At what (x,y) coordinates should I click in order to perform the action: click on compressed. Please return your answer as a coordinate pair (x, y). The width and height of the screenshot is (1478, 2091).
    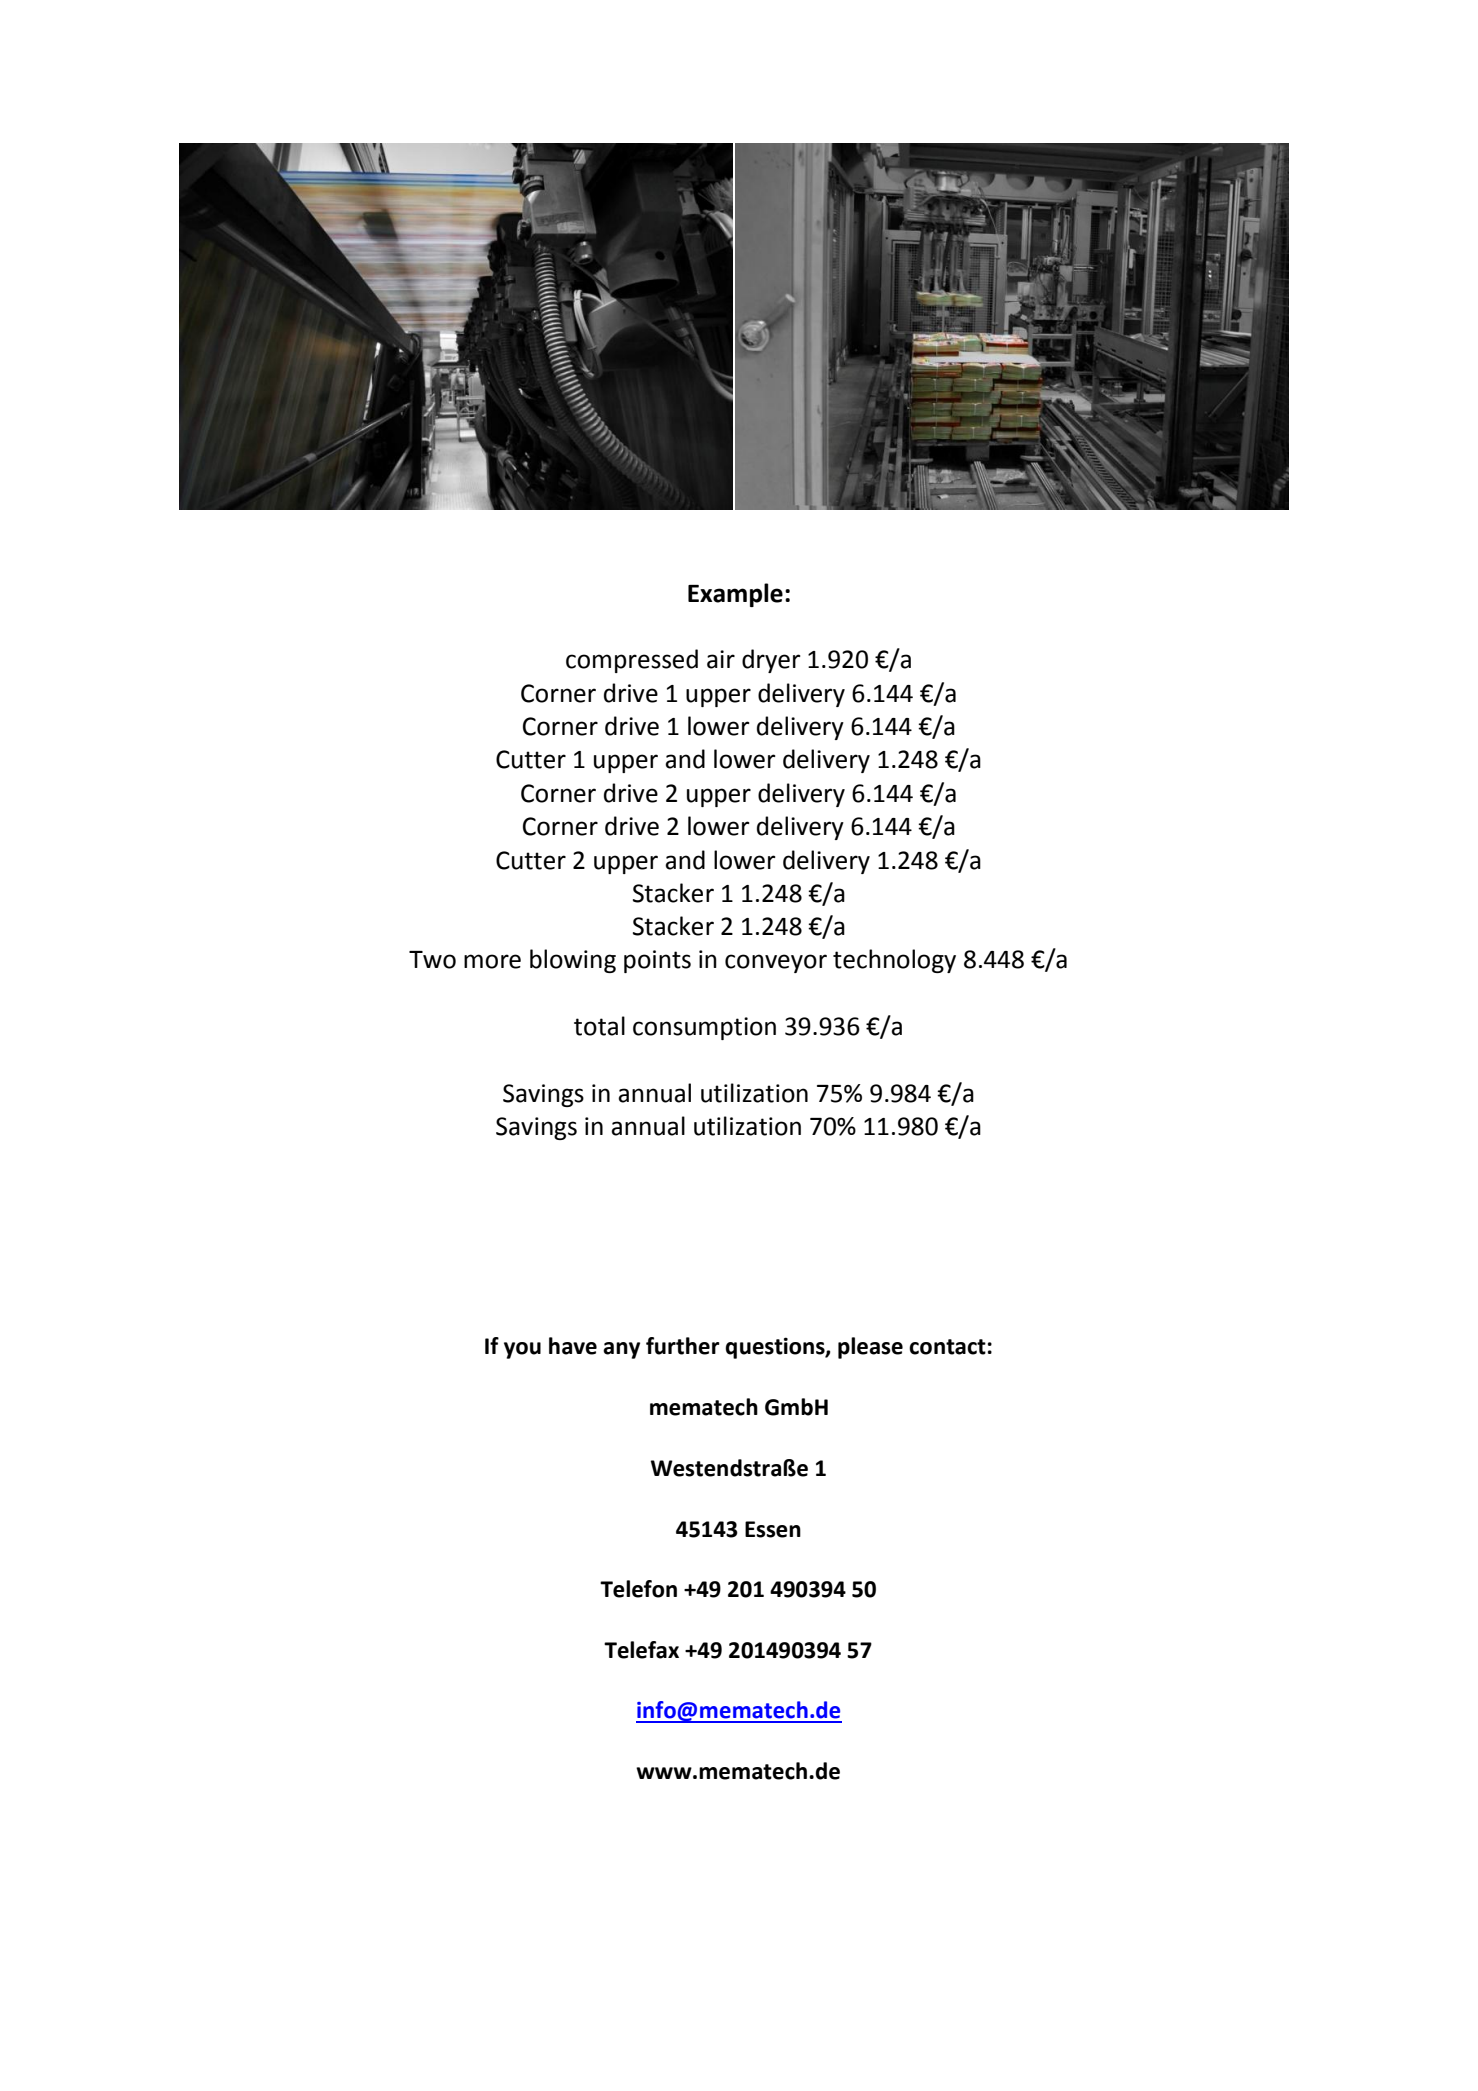
    Looking at the image, I should click on (632, 661).
